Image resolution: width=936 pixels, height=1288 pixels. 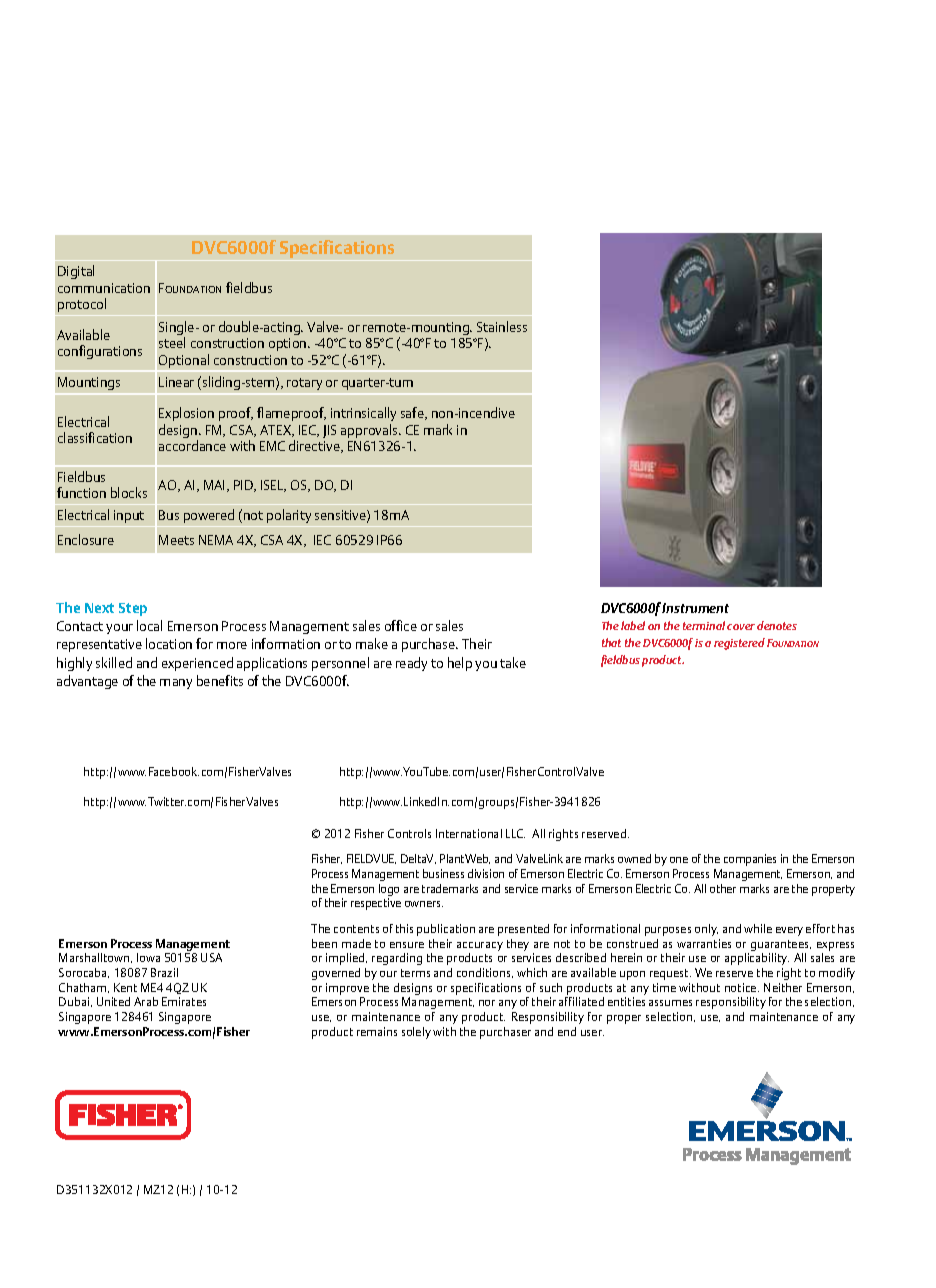 I want to click on safe, so click(x=413, y=413).
